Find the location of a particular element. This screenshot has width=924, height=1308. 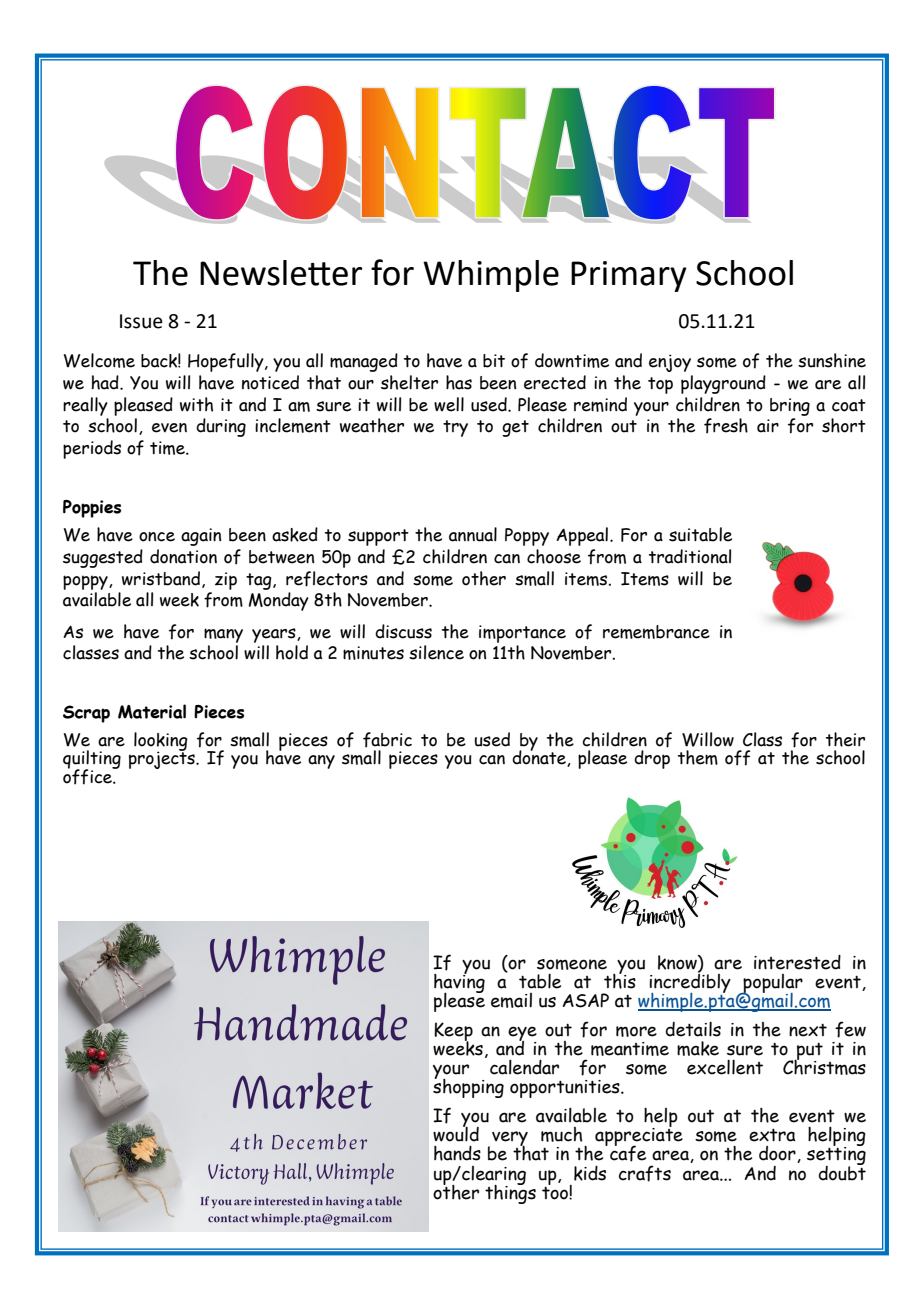

bit is located at coordinates (494, 361).
